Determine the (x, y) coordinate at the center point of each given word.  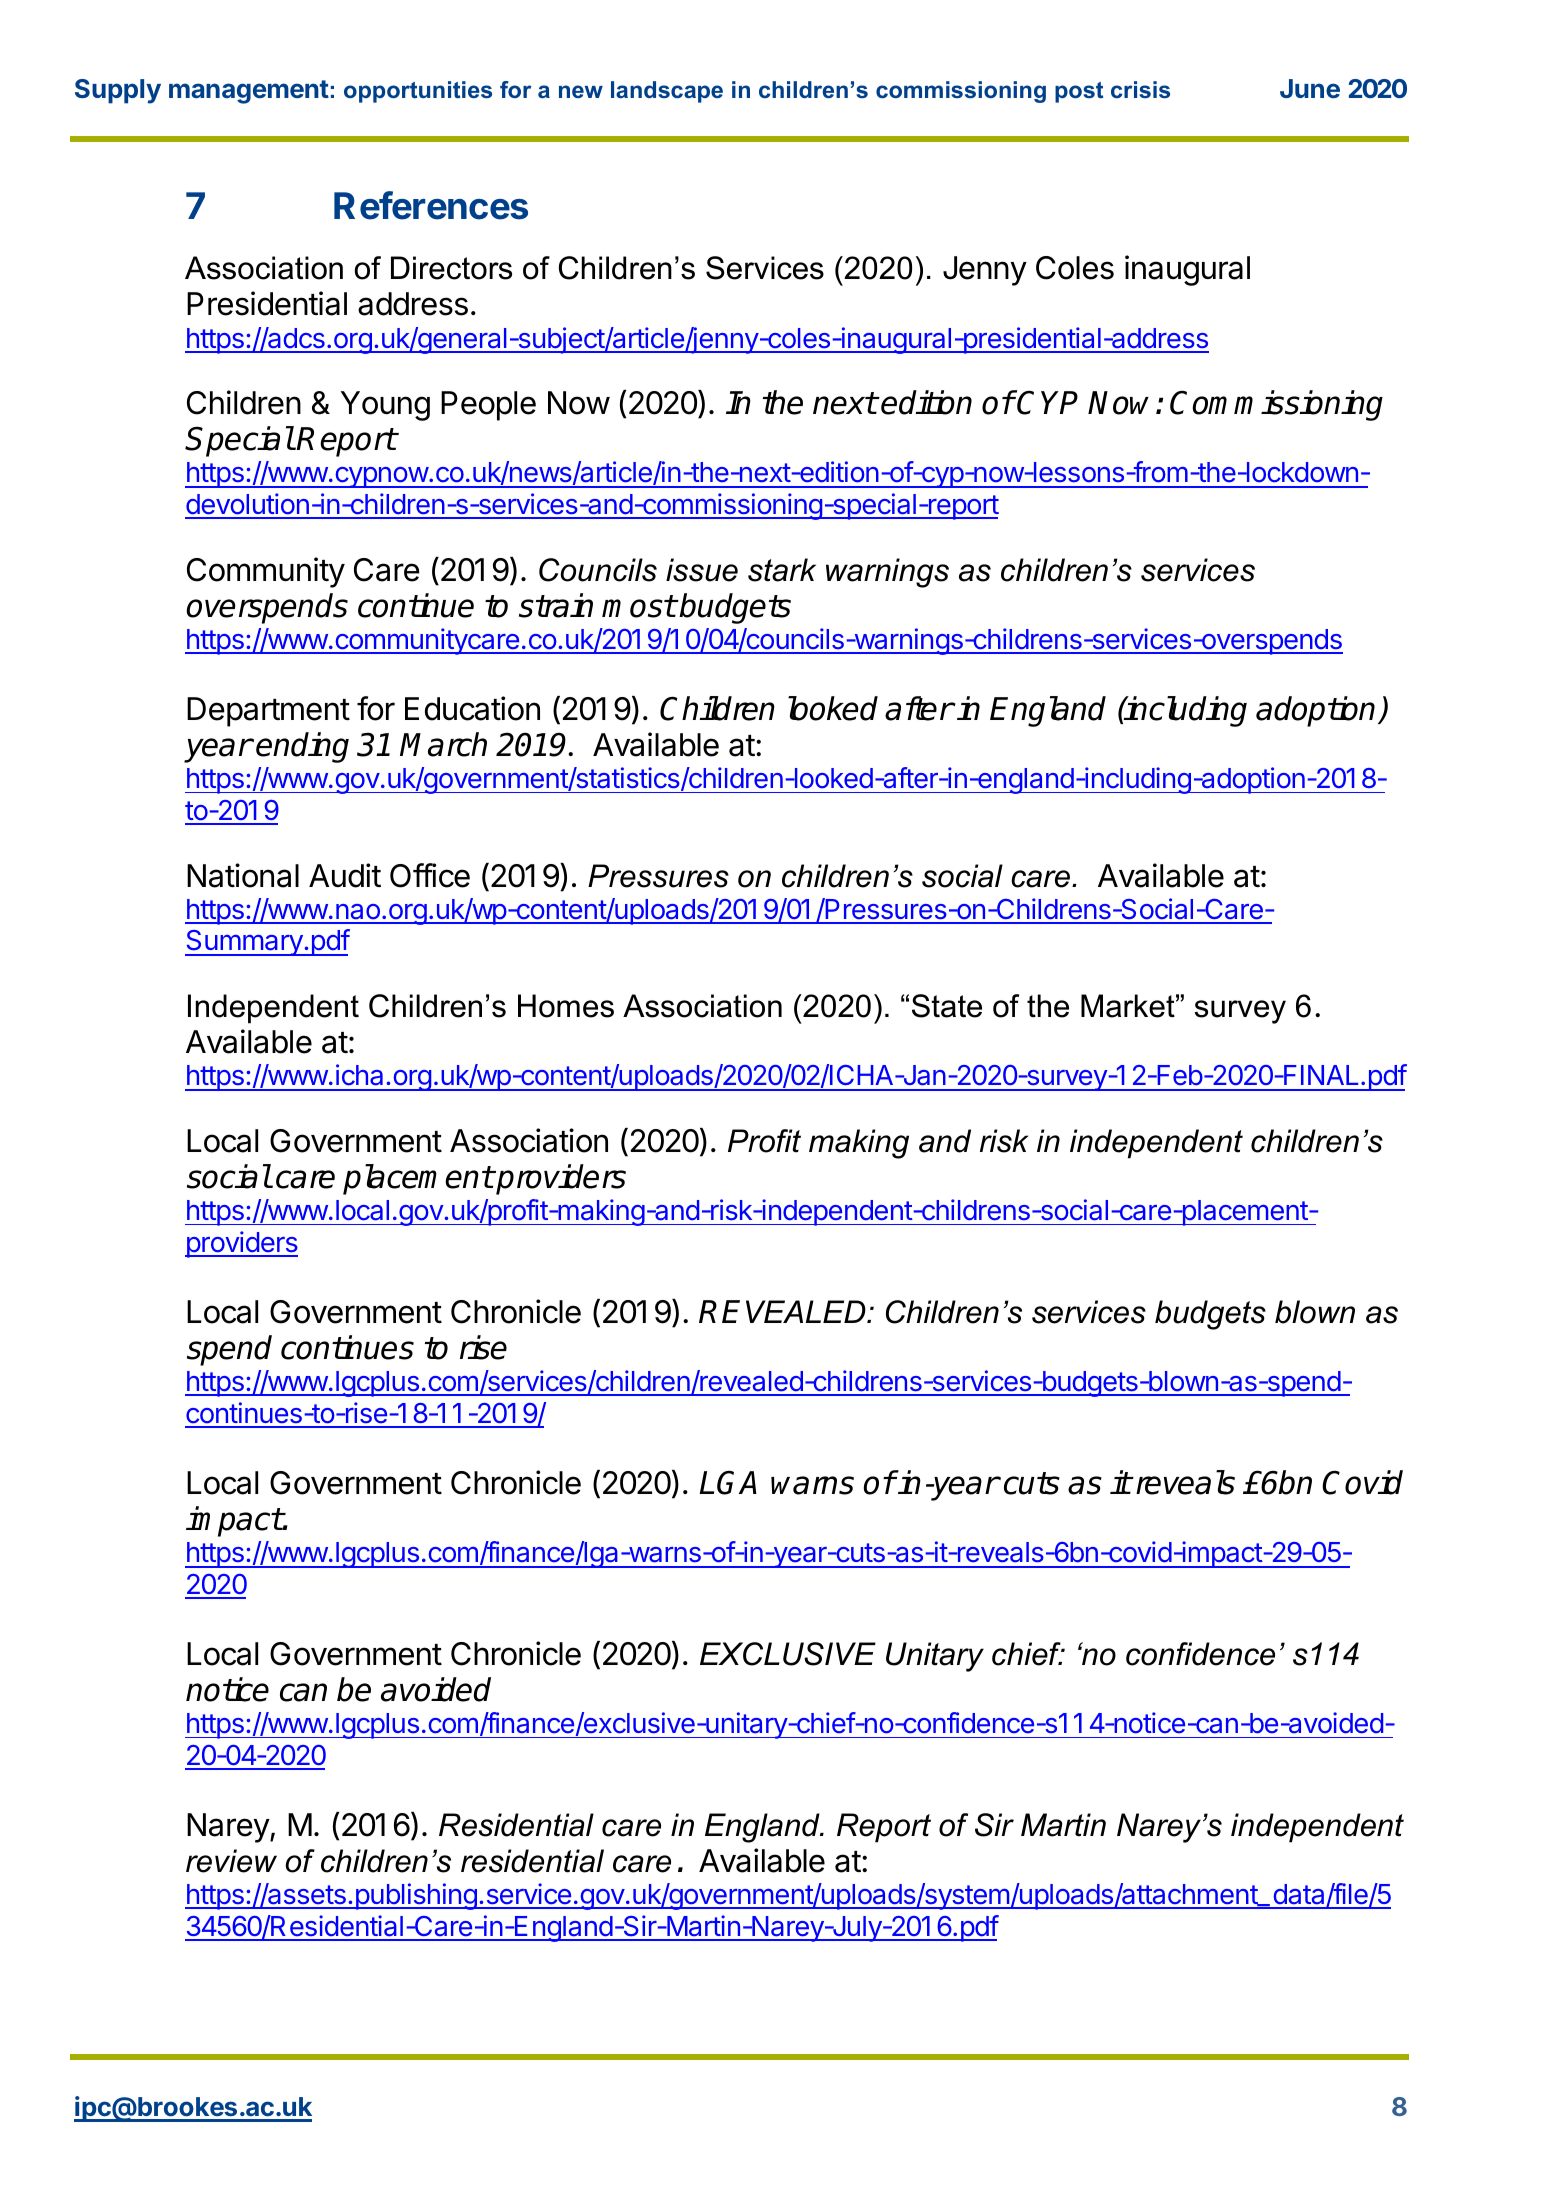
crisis (1140, 89)
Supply (118, 91)
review (231, 1861)
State (947, 1006)
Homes (566, 1006)
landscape (667, 92)
